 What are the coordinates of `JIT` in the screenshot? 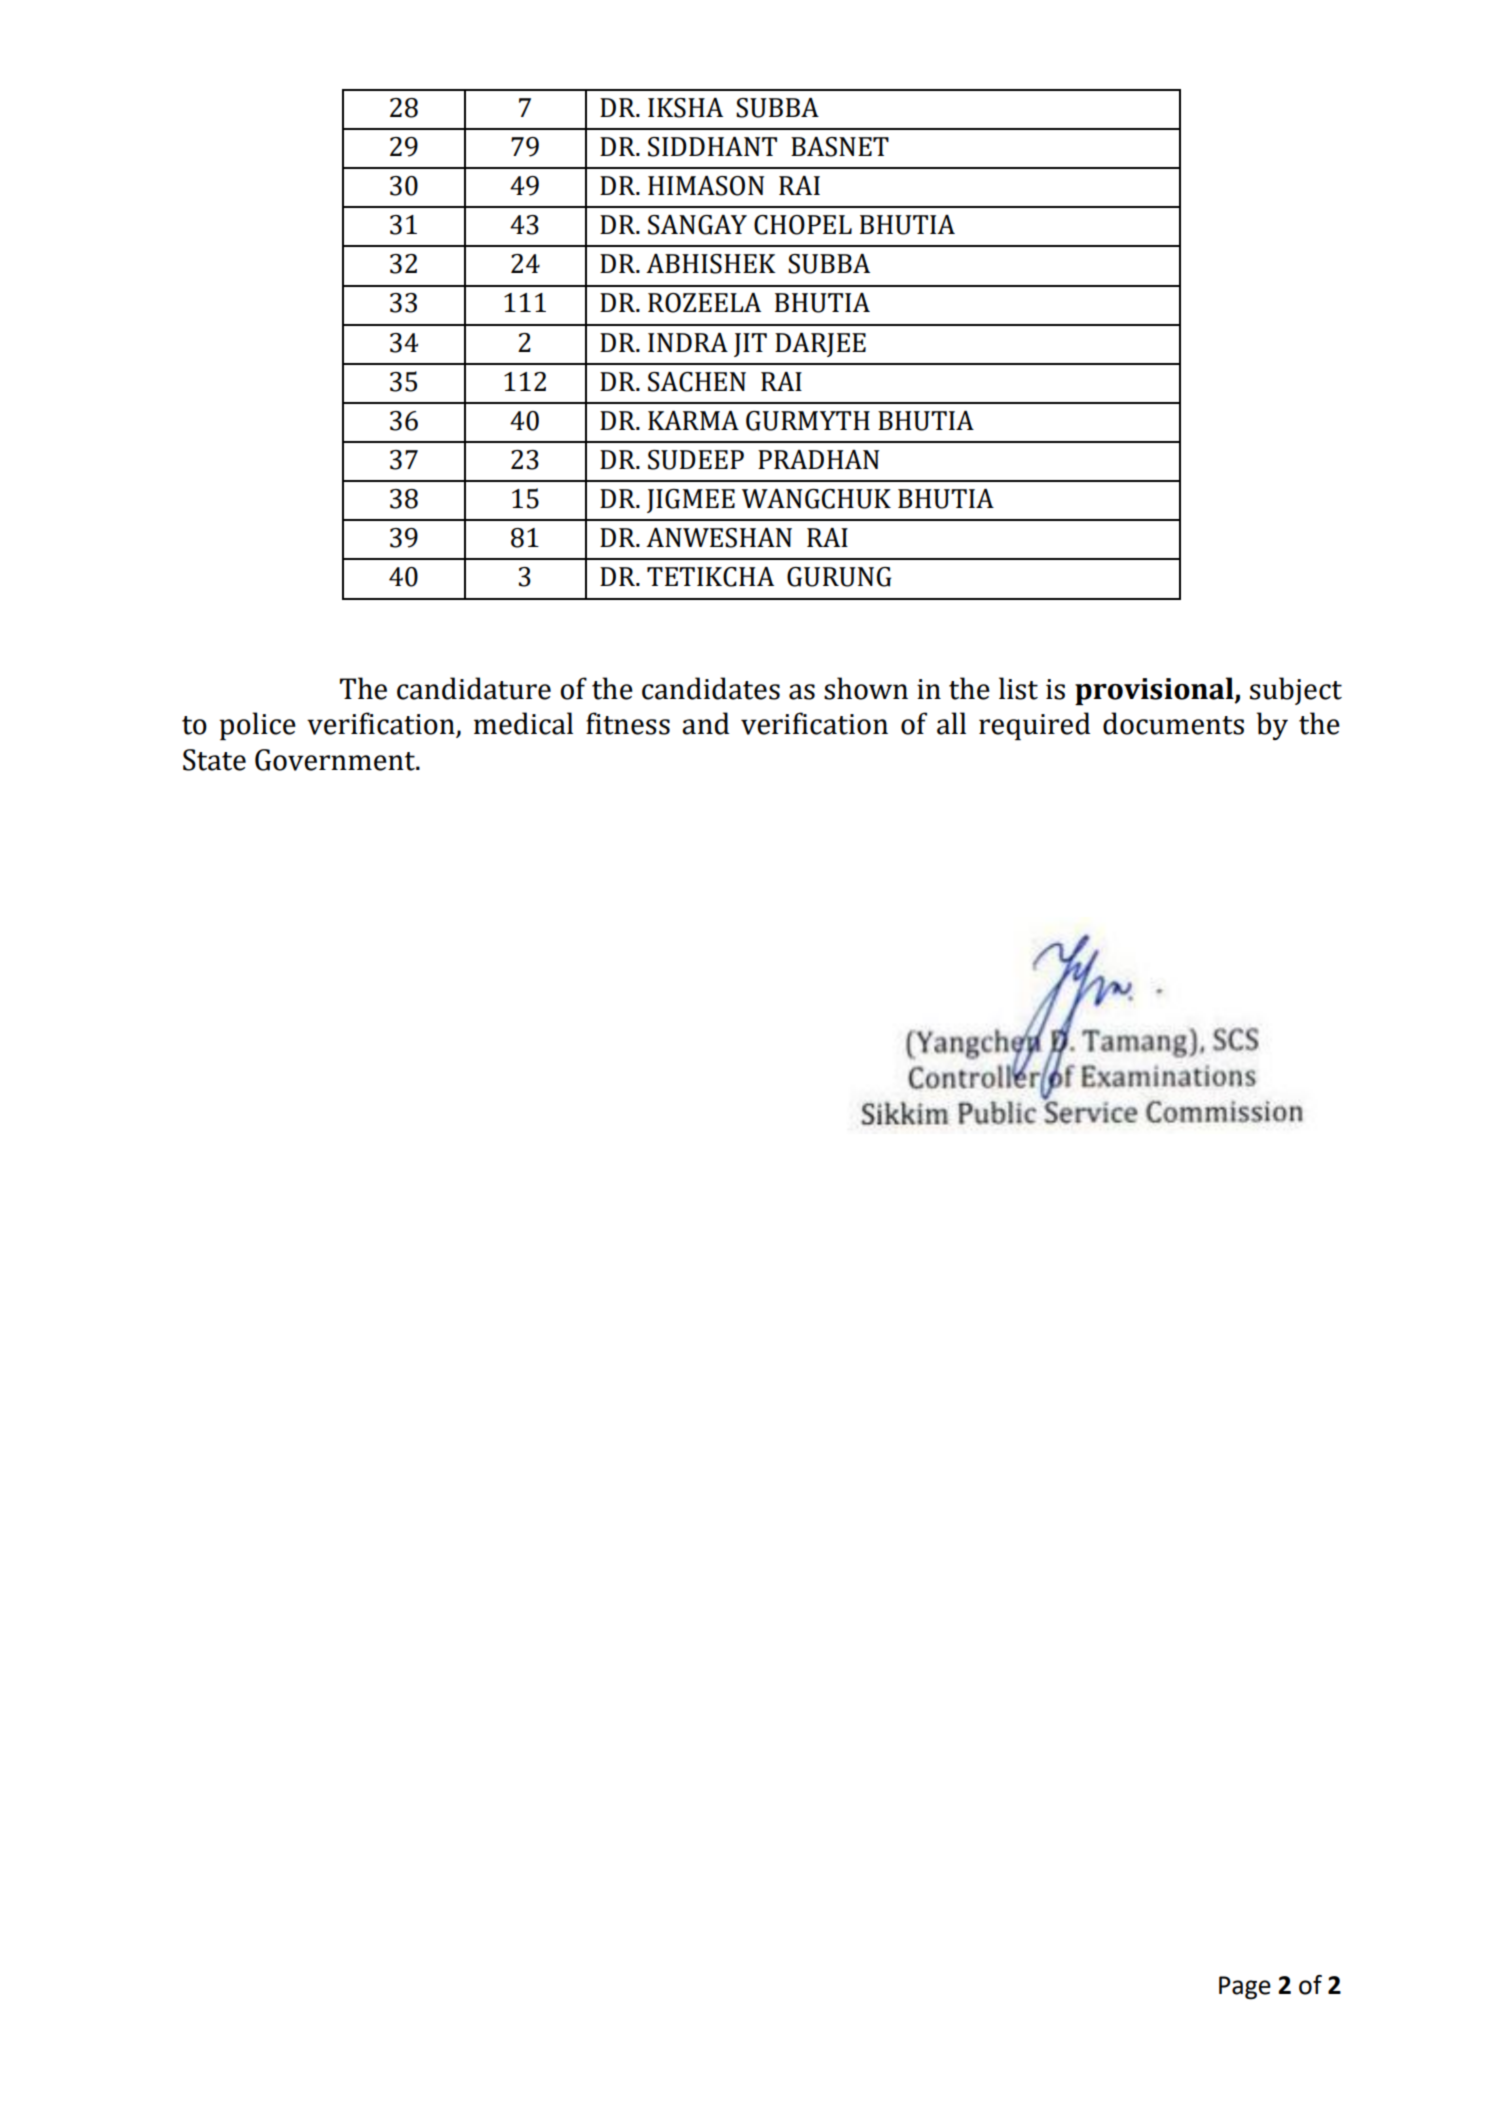 It's located at (750, 345).
